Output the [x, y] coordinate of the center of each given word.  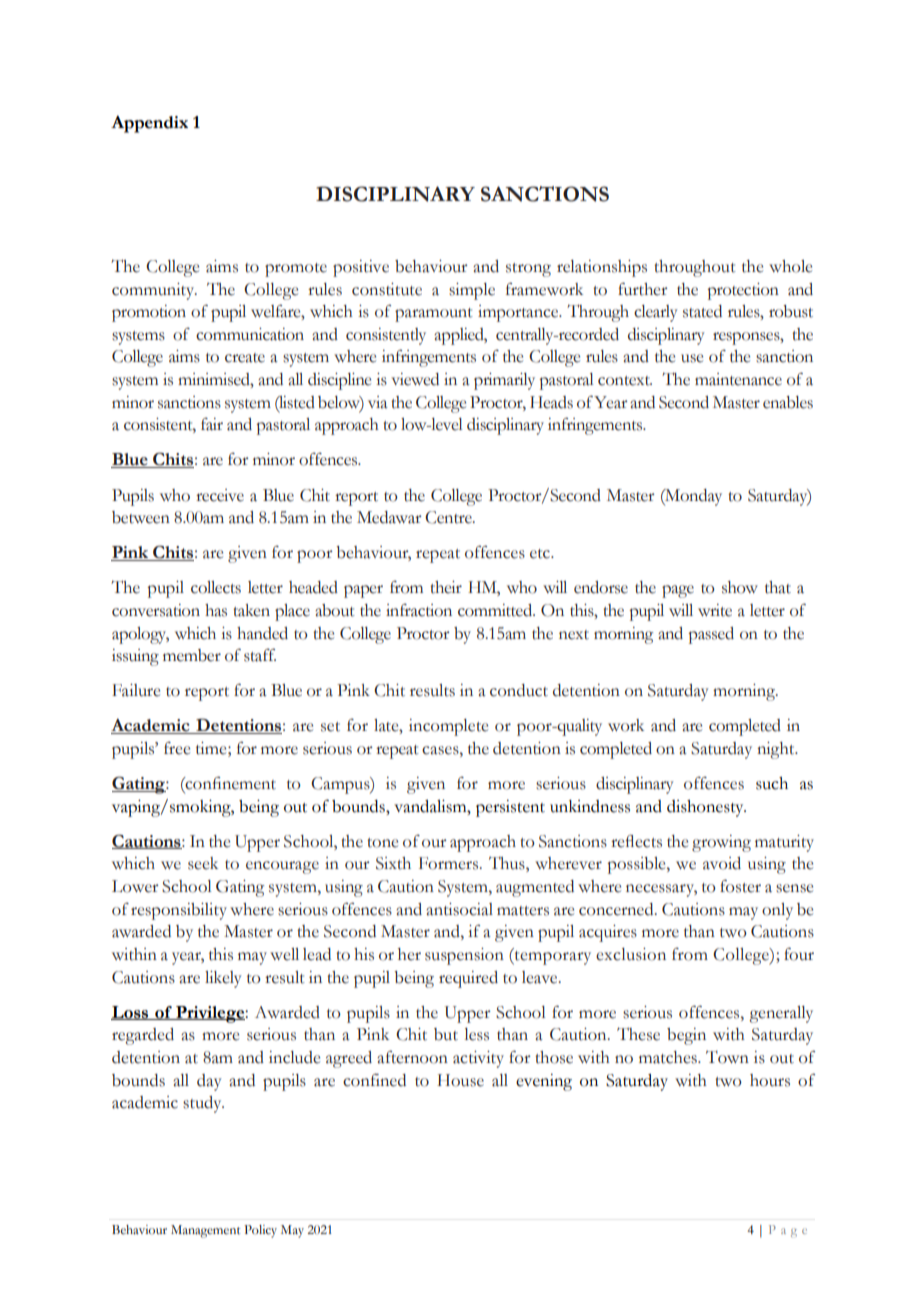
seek [203, 863]
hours [770, 1080]
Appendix [149, 124]
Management [205, 1231]
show [740, 587]
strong [528, 270]
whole [790, 266]
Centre [449, 517]
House [460, 1080]
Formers [450, 863]
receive [220, 495]
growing [721, 843]
